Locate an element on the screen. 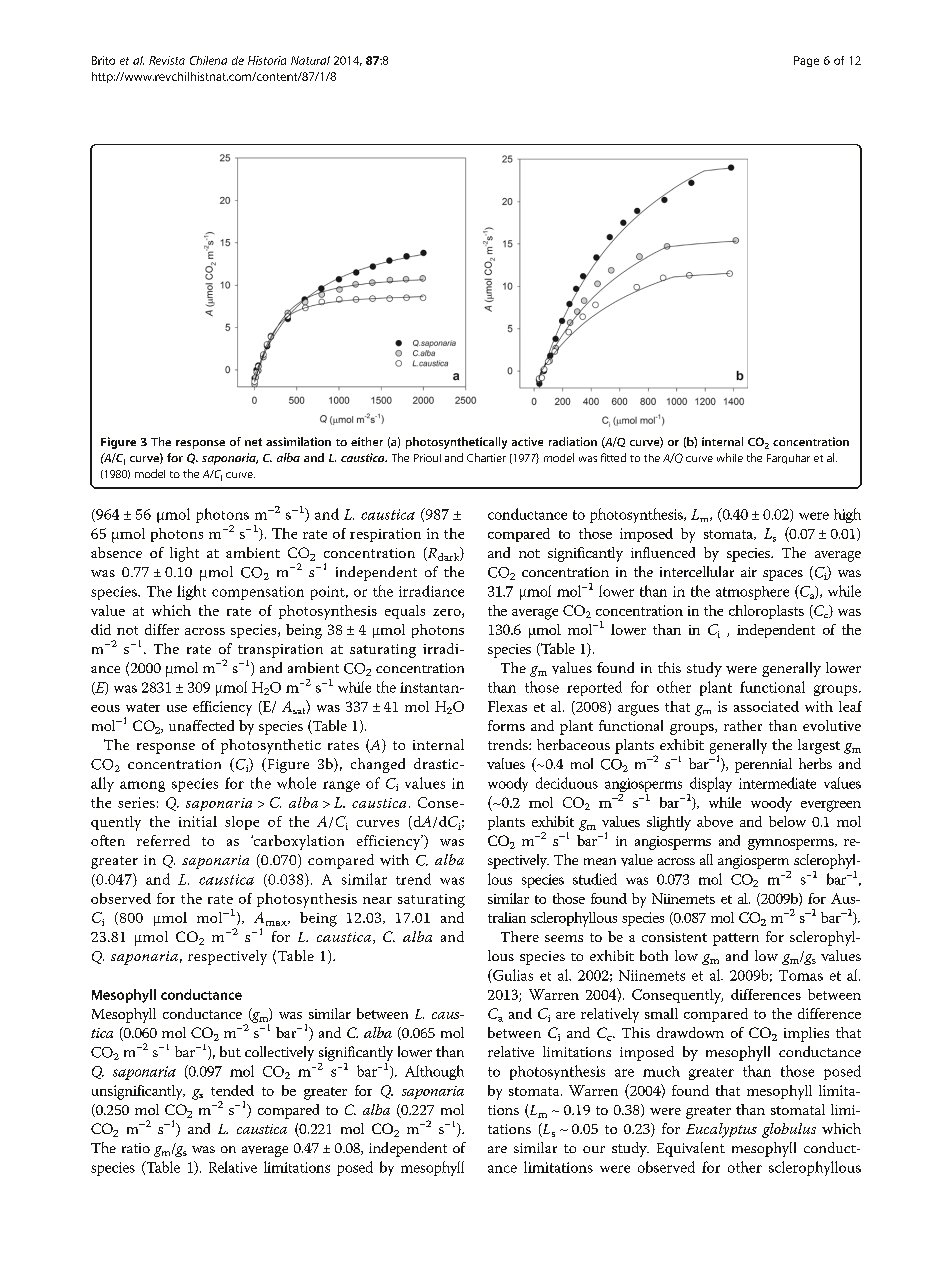 This screenshot has width=952, height=1270. Natural is located at coordinates (310, 60).
